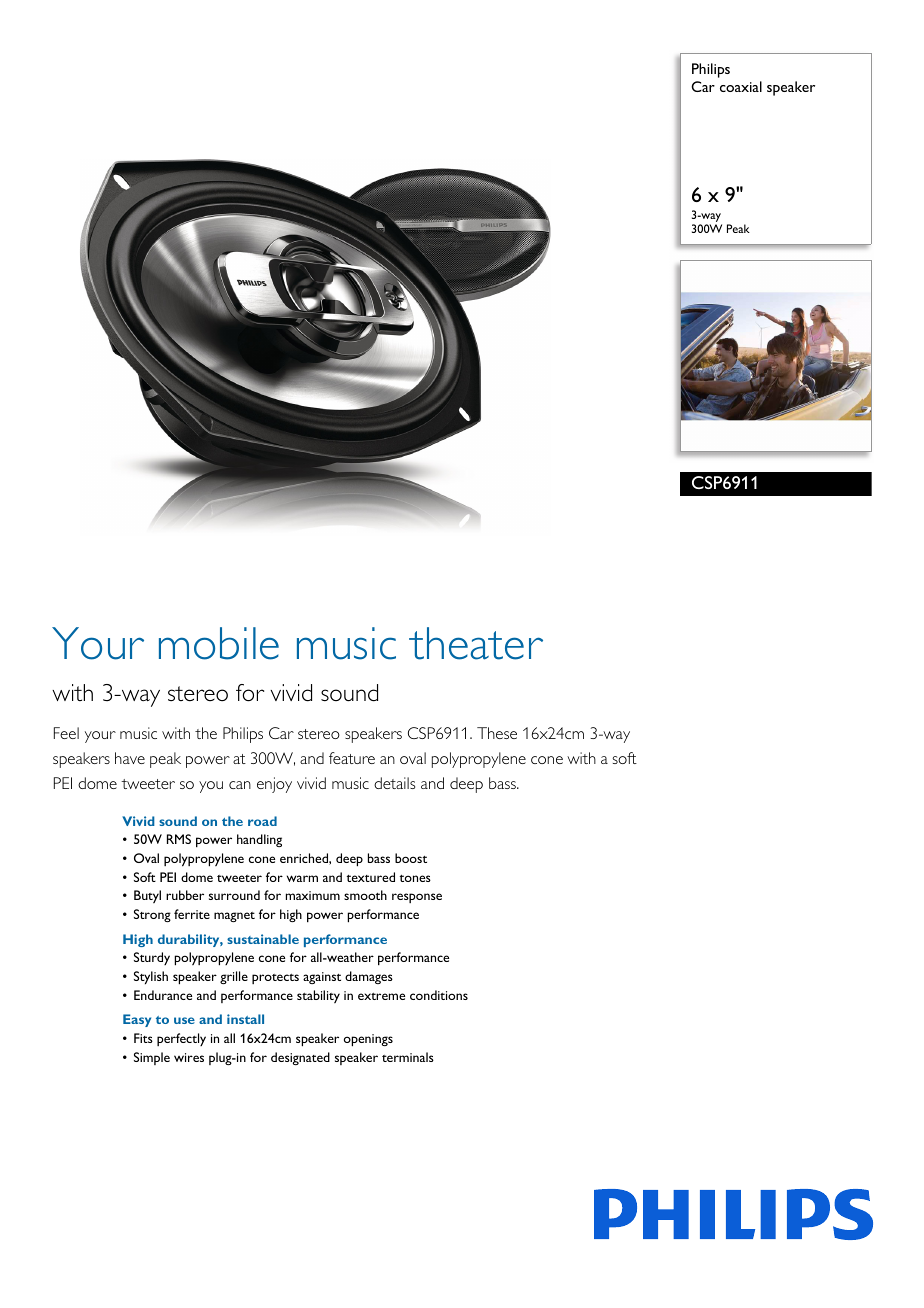 The image size is (924, 1308). What do you see at coordinates (741, 86) in the screenshot?
I see `coaxial` at bounding box center [741, 86].
